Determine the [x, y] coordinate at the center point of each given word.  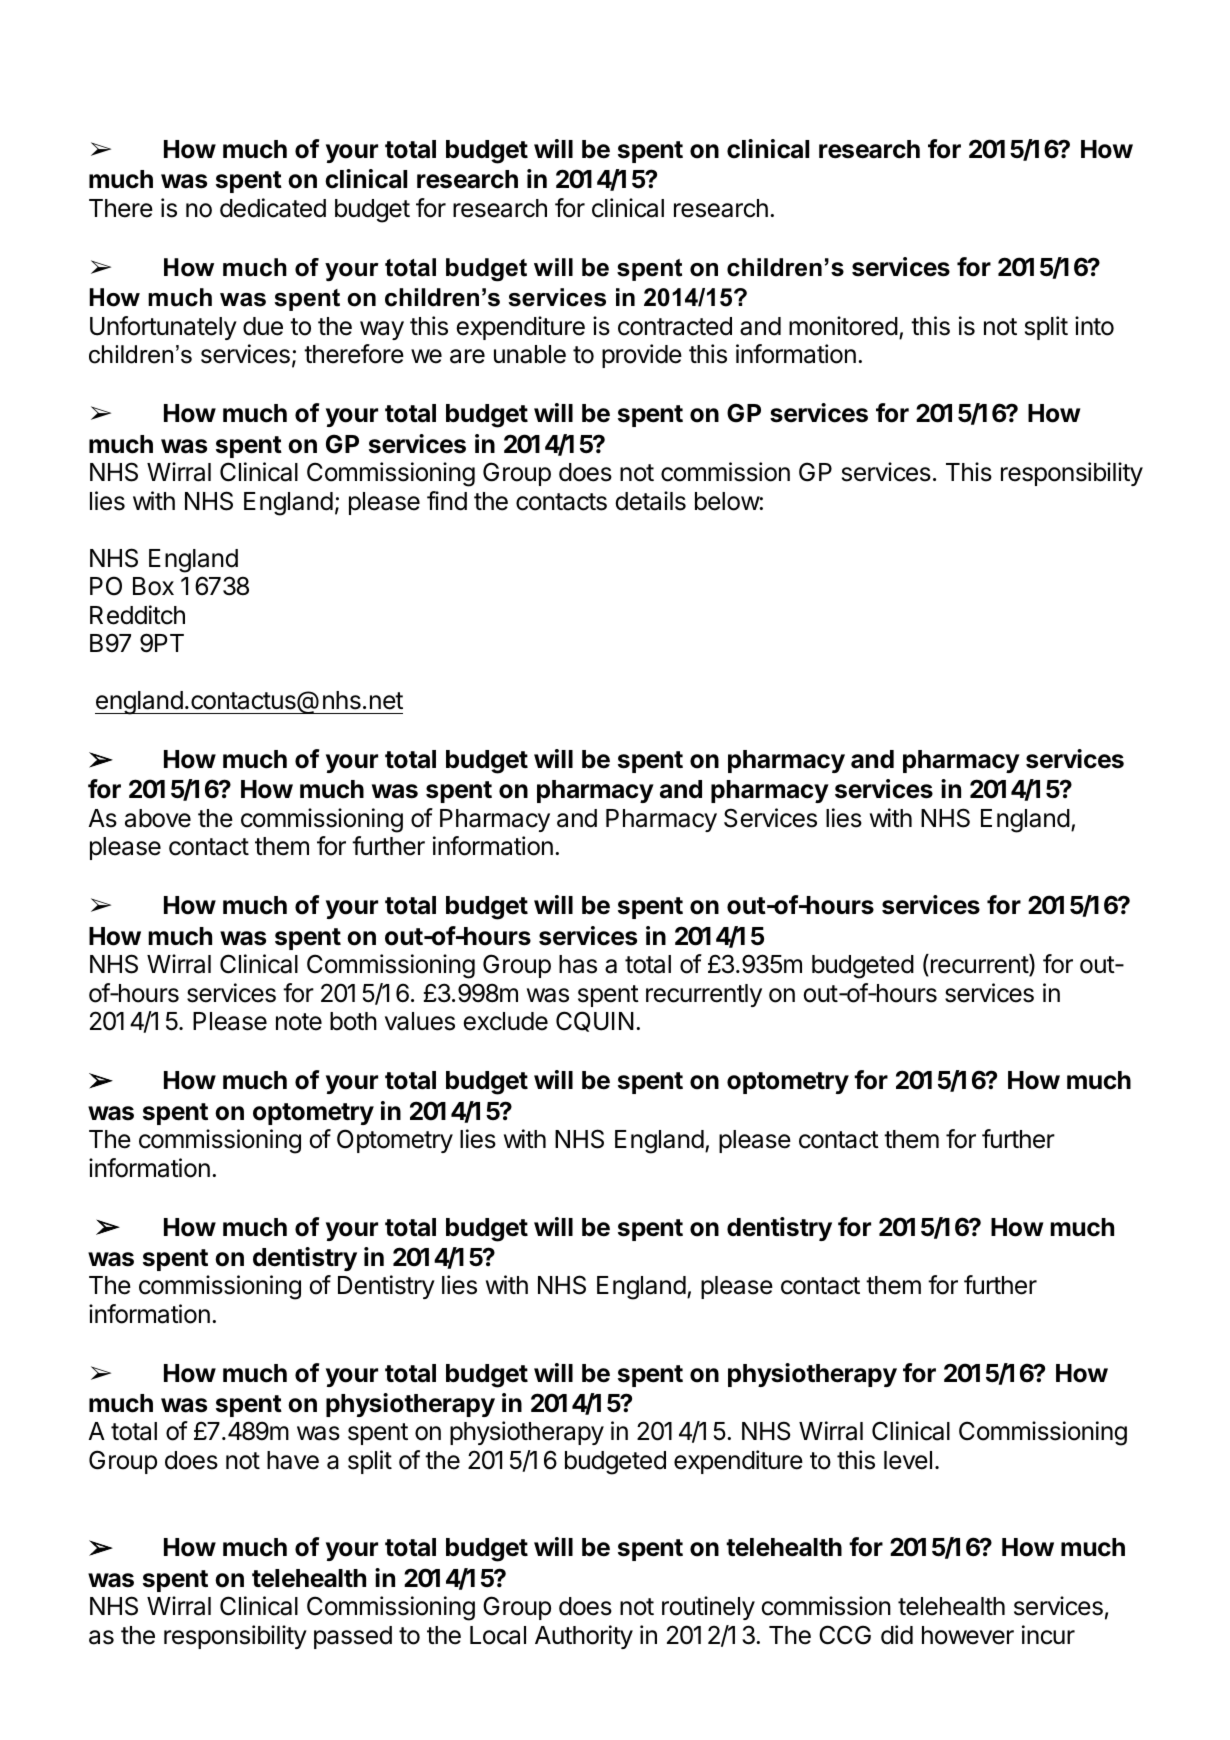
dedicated [273, 208]
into [1094, 326]
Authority [584, 1637]
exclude [505, 1021]
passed [353, 1637]
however [968, 1635]
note [299, 1022]
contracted [675, 326]
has [578, 964]
